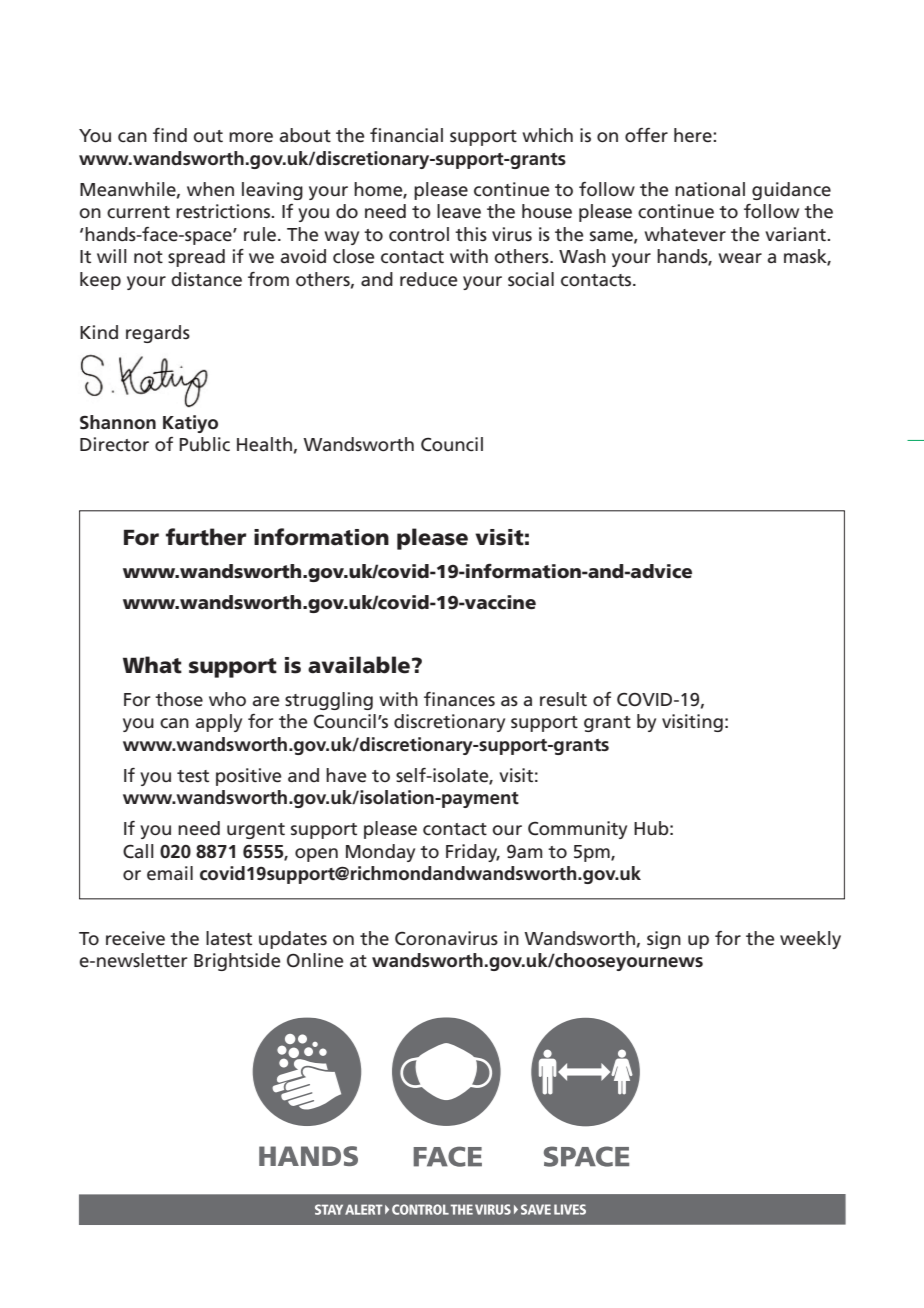  Describe the element at coordinates (158, 334) in the screenshot. I see `regards` at that location.
